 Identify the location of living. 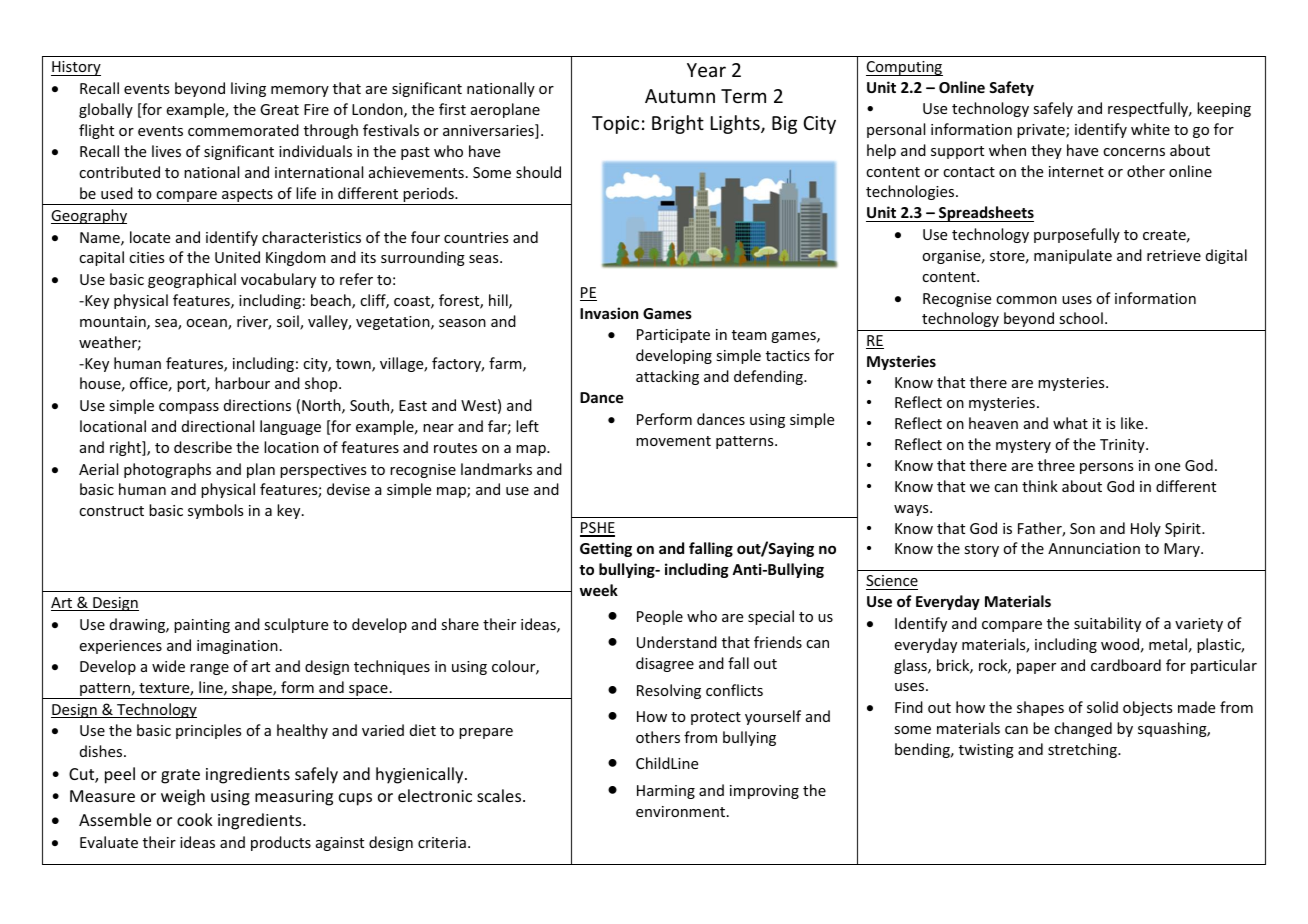
(248, 89).
